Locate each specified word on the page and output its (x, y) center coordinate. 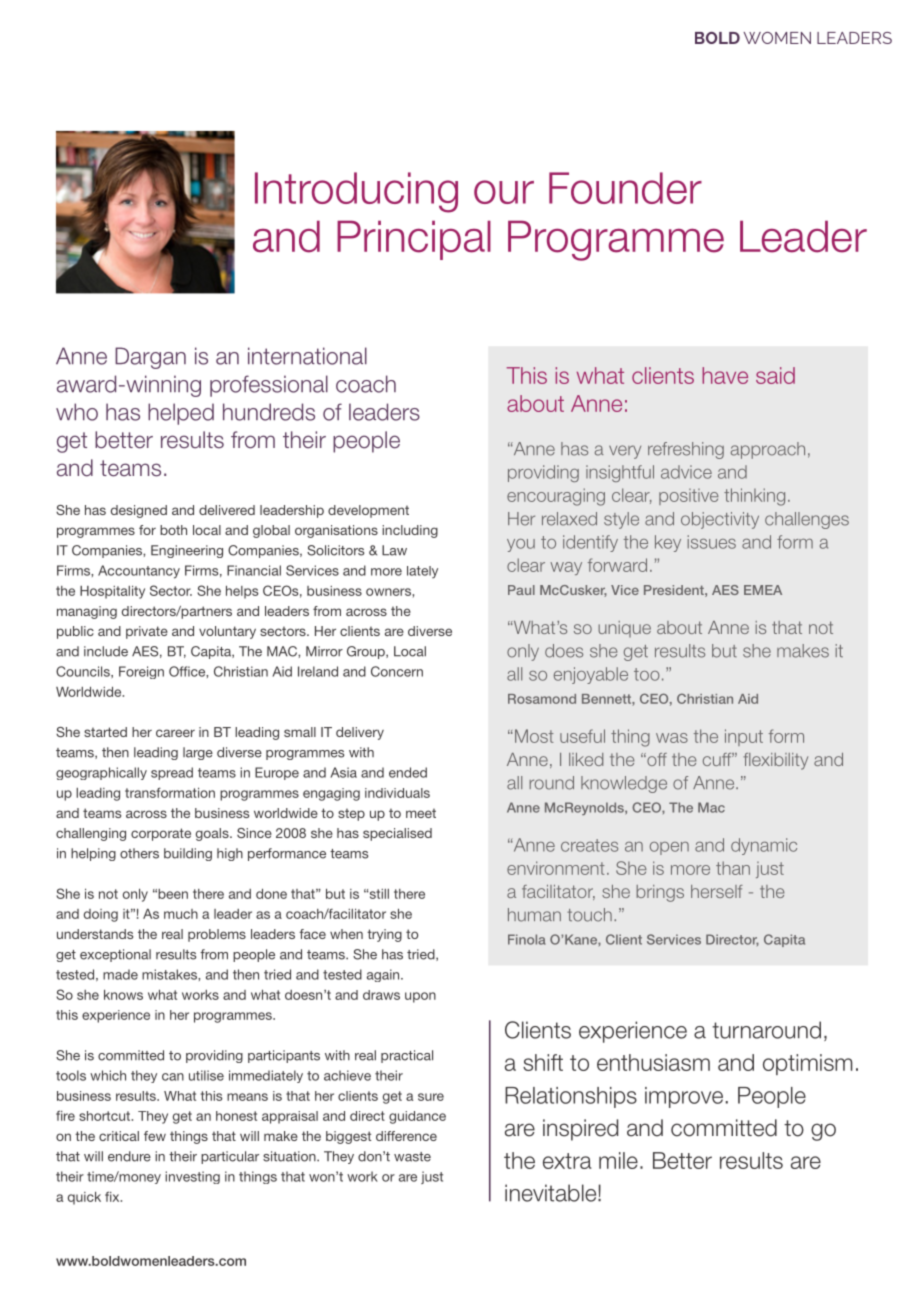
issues (712, 542)
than (733, 868)
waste (412, 1157)
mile (618, 1160)
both (173, 530)
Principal (414, 240)
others (139, 853)
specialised (397, 834)
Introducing (356, 192)
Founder (625, 188)
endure (129, 1156)
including (410, 531)
